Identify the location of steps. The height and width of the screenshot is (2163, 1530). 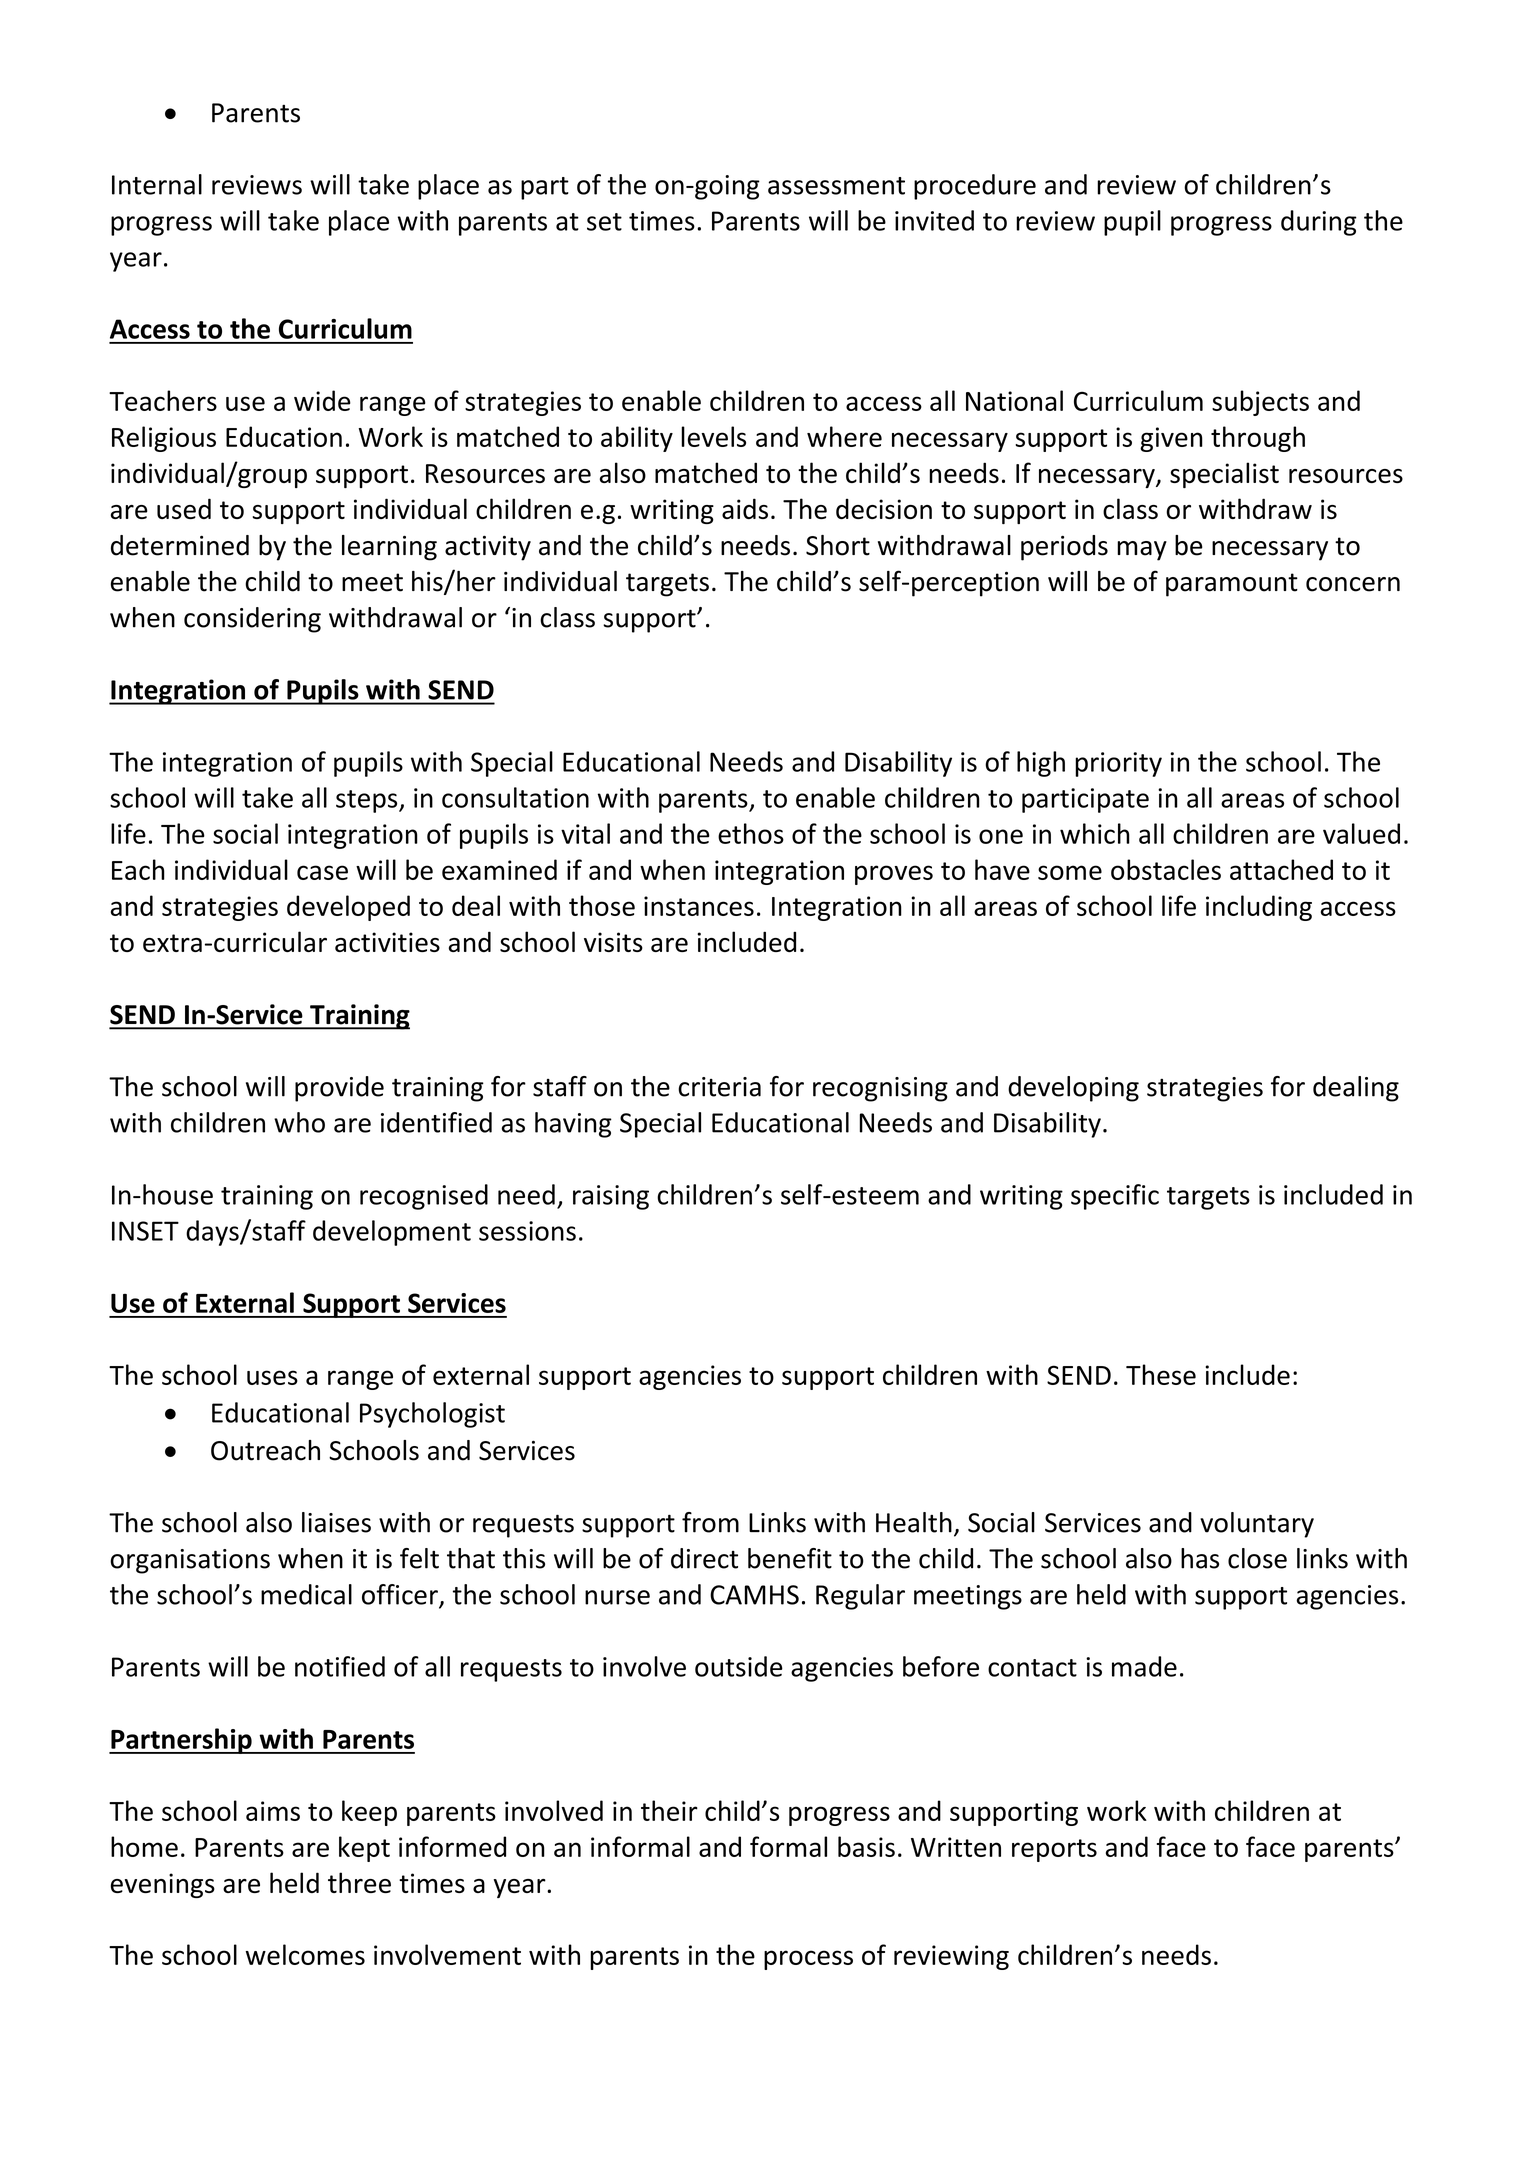
(368, 801).
